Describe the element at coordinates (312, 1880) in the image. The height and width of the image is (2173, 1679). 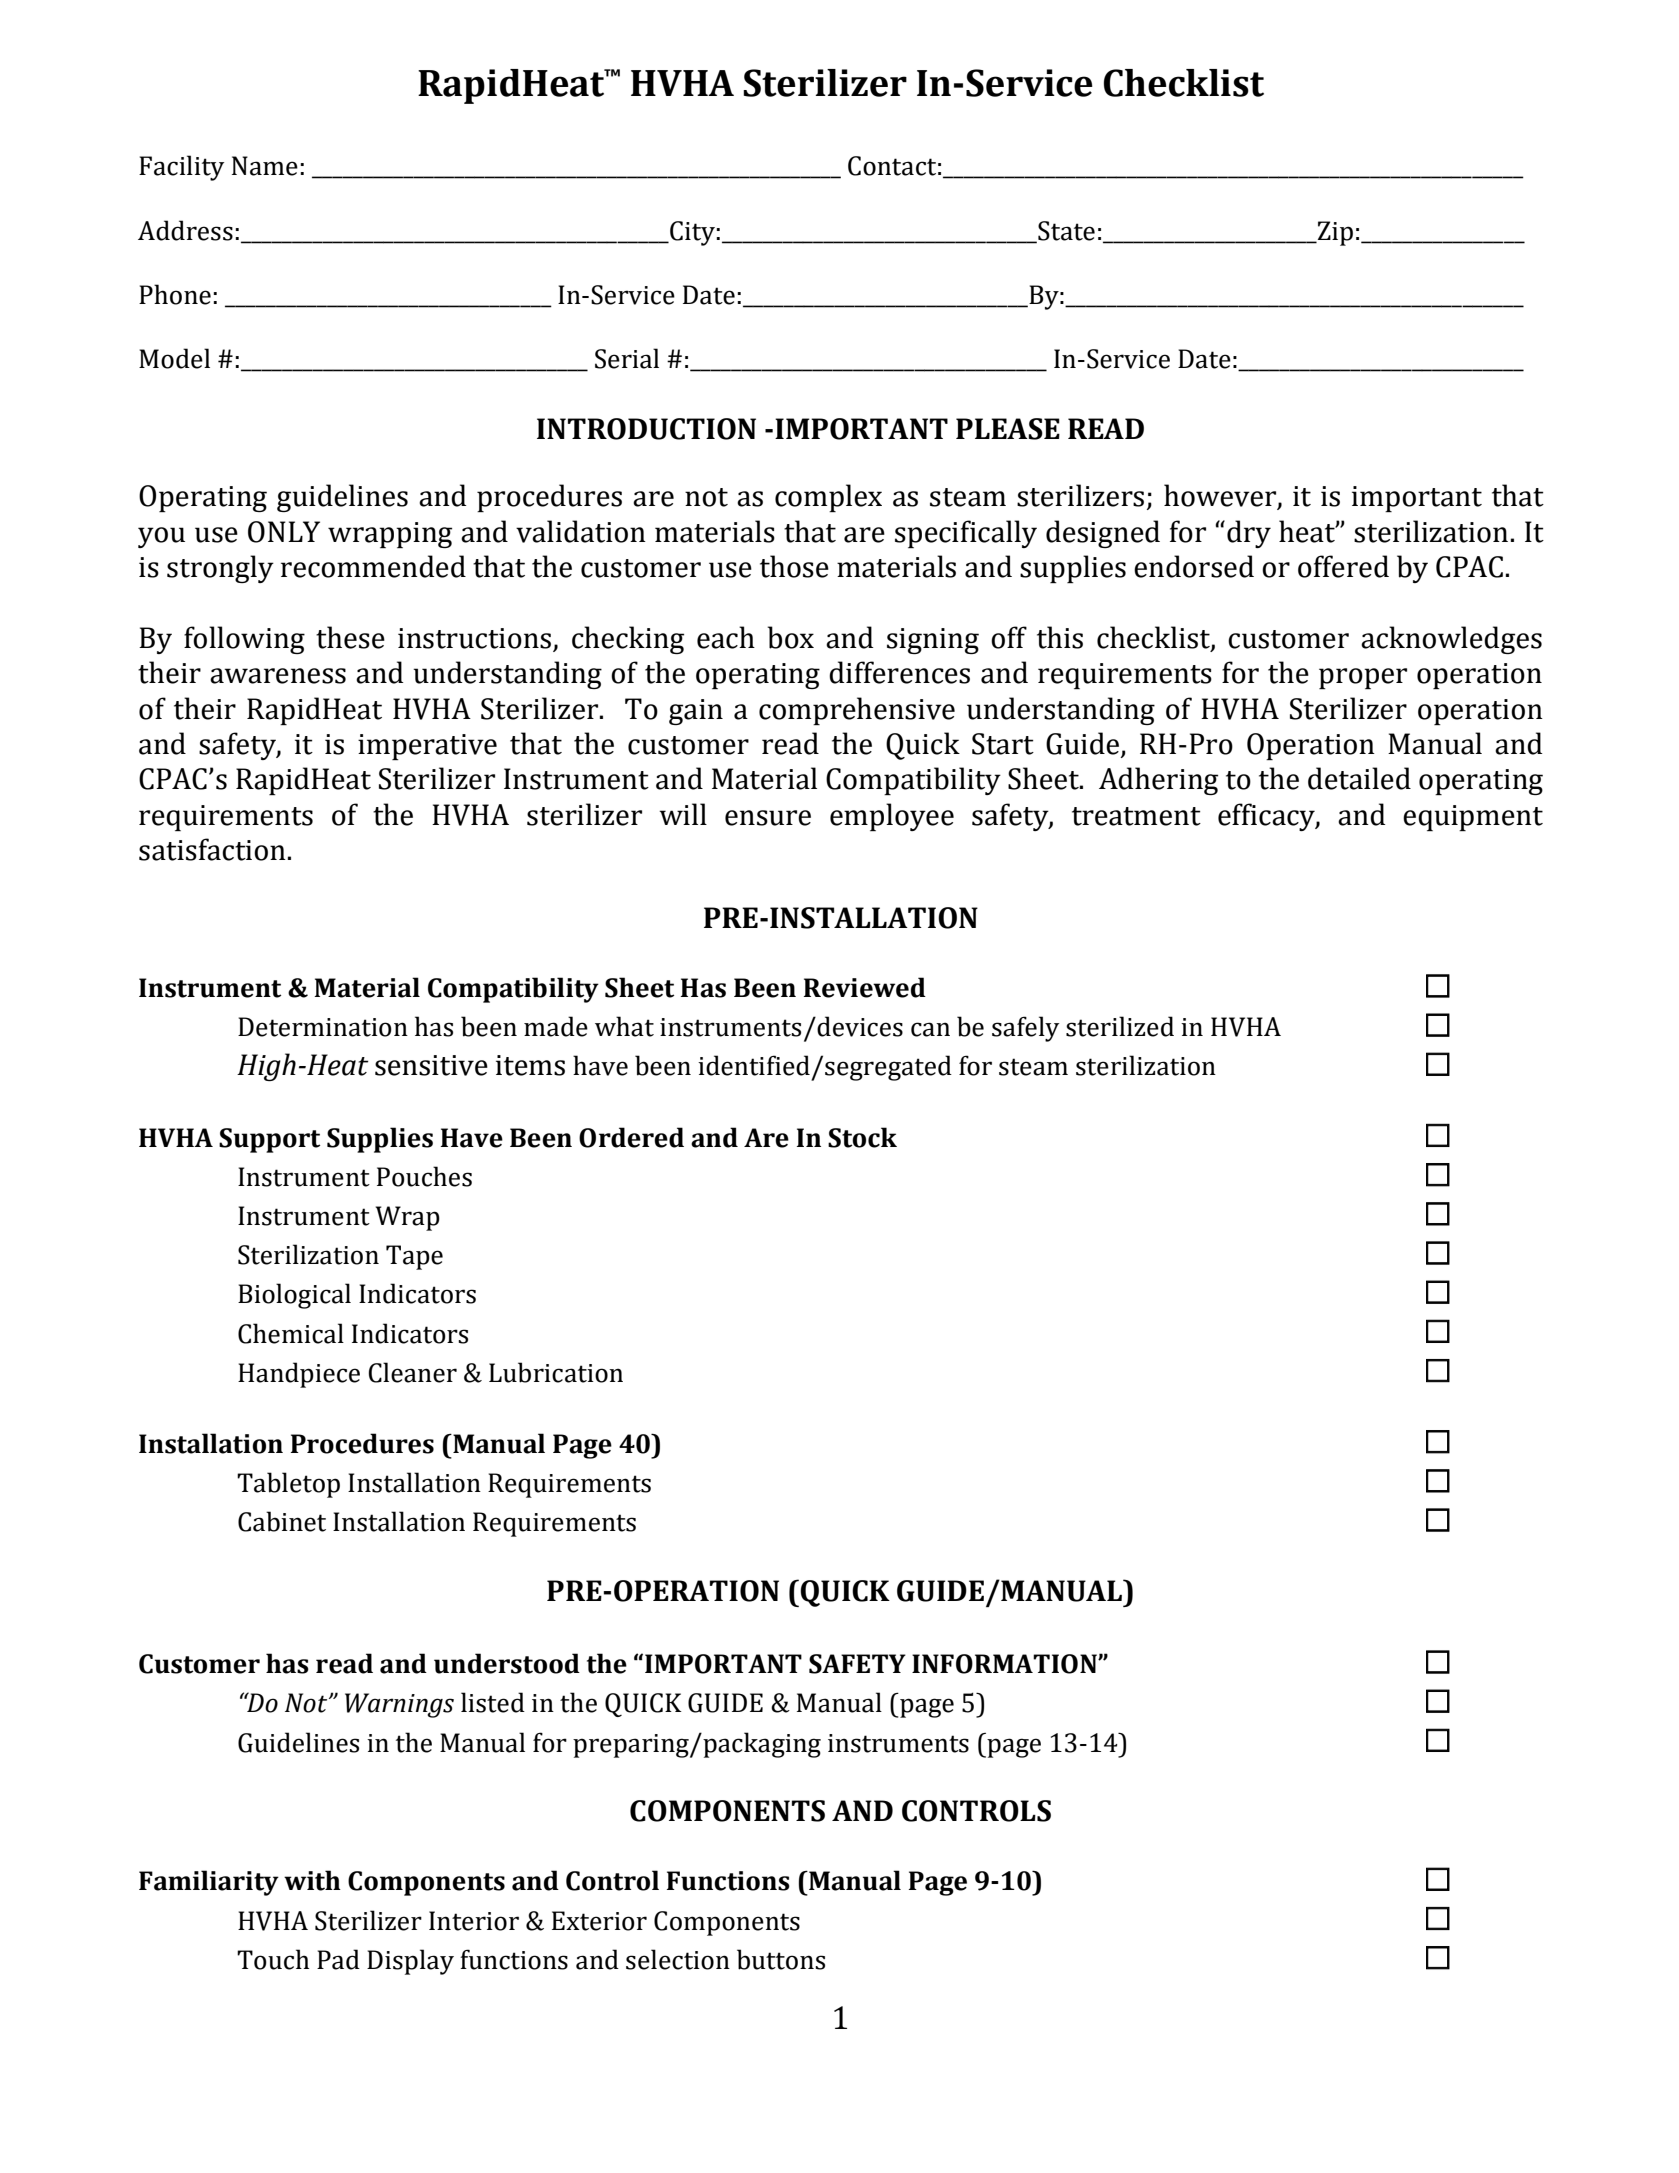
I see `with` at that location.
